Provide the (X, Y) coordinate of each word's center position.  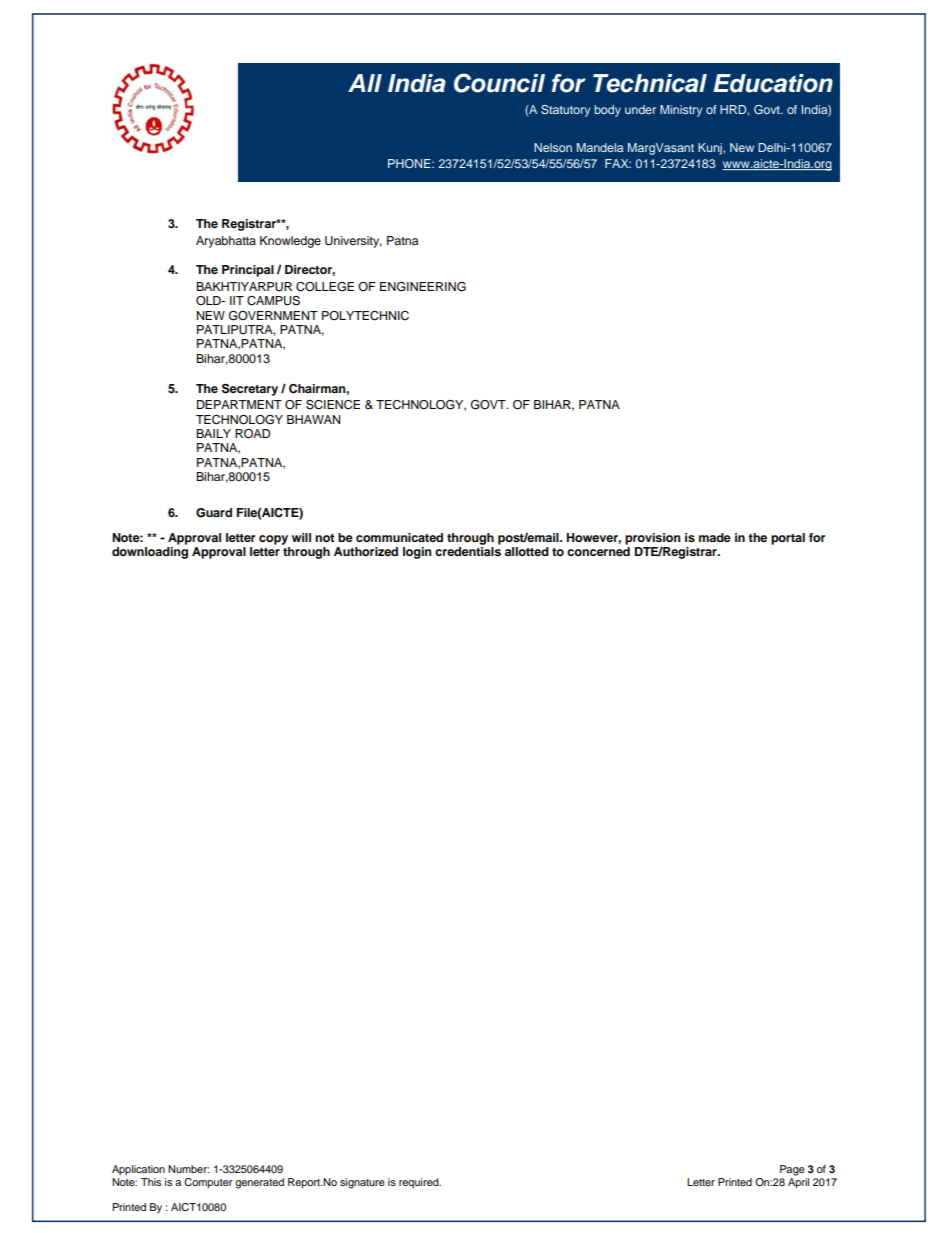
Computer (208, 1183)
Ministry (681, 111)
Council (499, 83)
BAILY (213, 433)
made (715, 537)
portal (788, 539)
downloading (150, 553)
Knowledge (290, 242)
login (417, 553)
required (420, 1183)
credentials (468, 551)
